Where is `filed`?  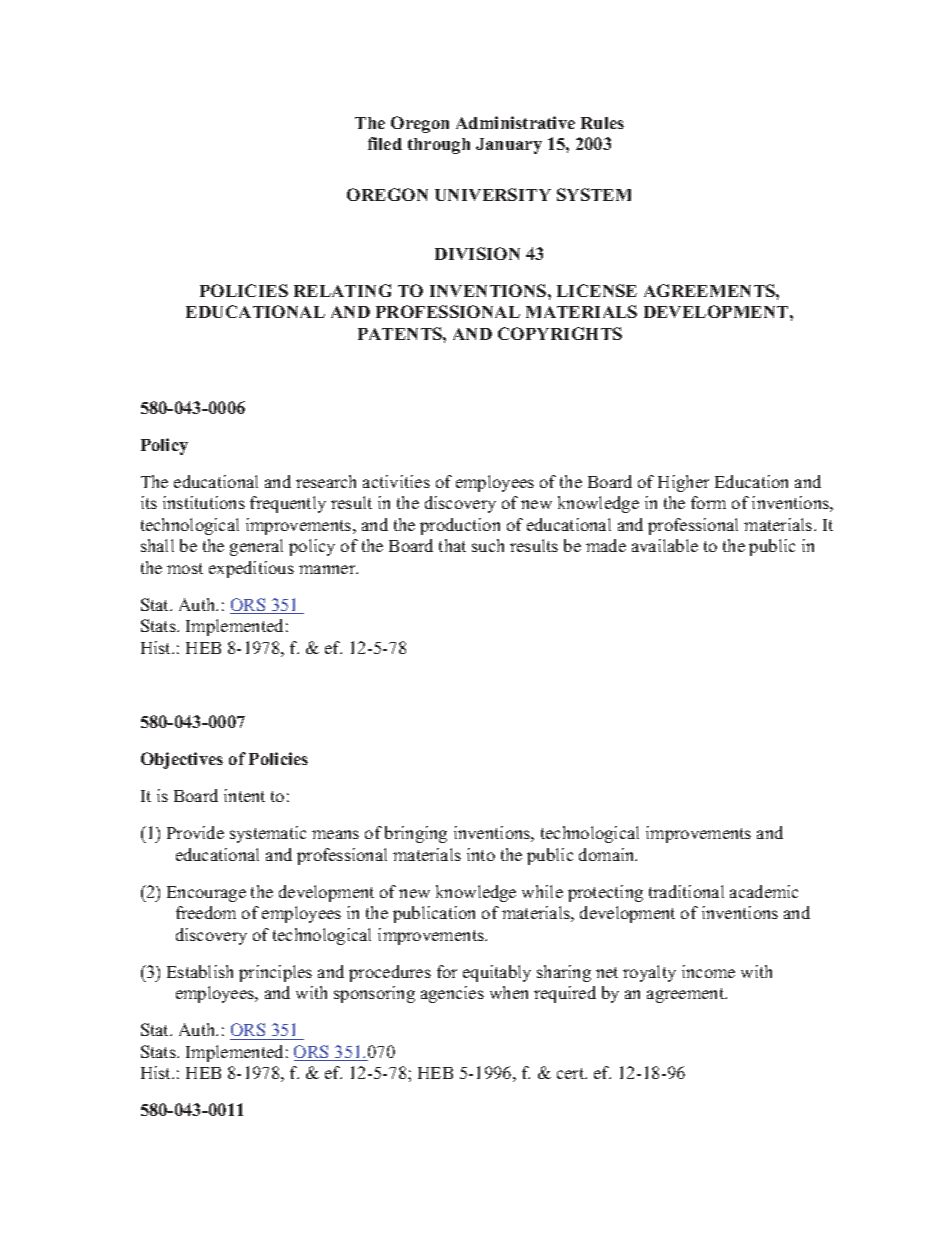
filed is located at coordinates (385, 143).
